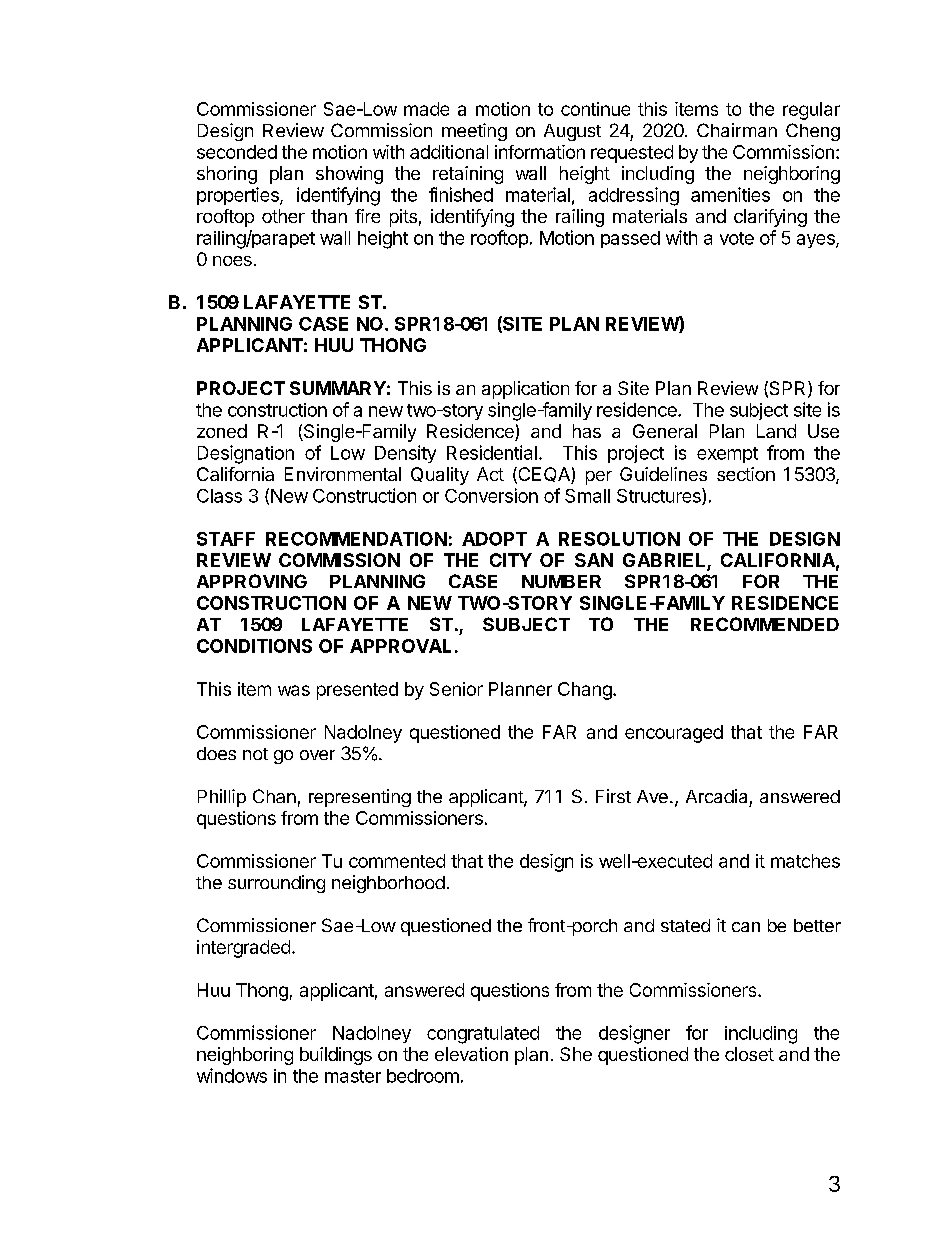 Image resolution: width=952 pixels, height=1233 pixels. Describe the element at coordinates (765, 624) in the screenshot. I see `RECOMMENDED` at that location.
